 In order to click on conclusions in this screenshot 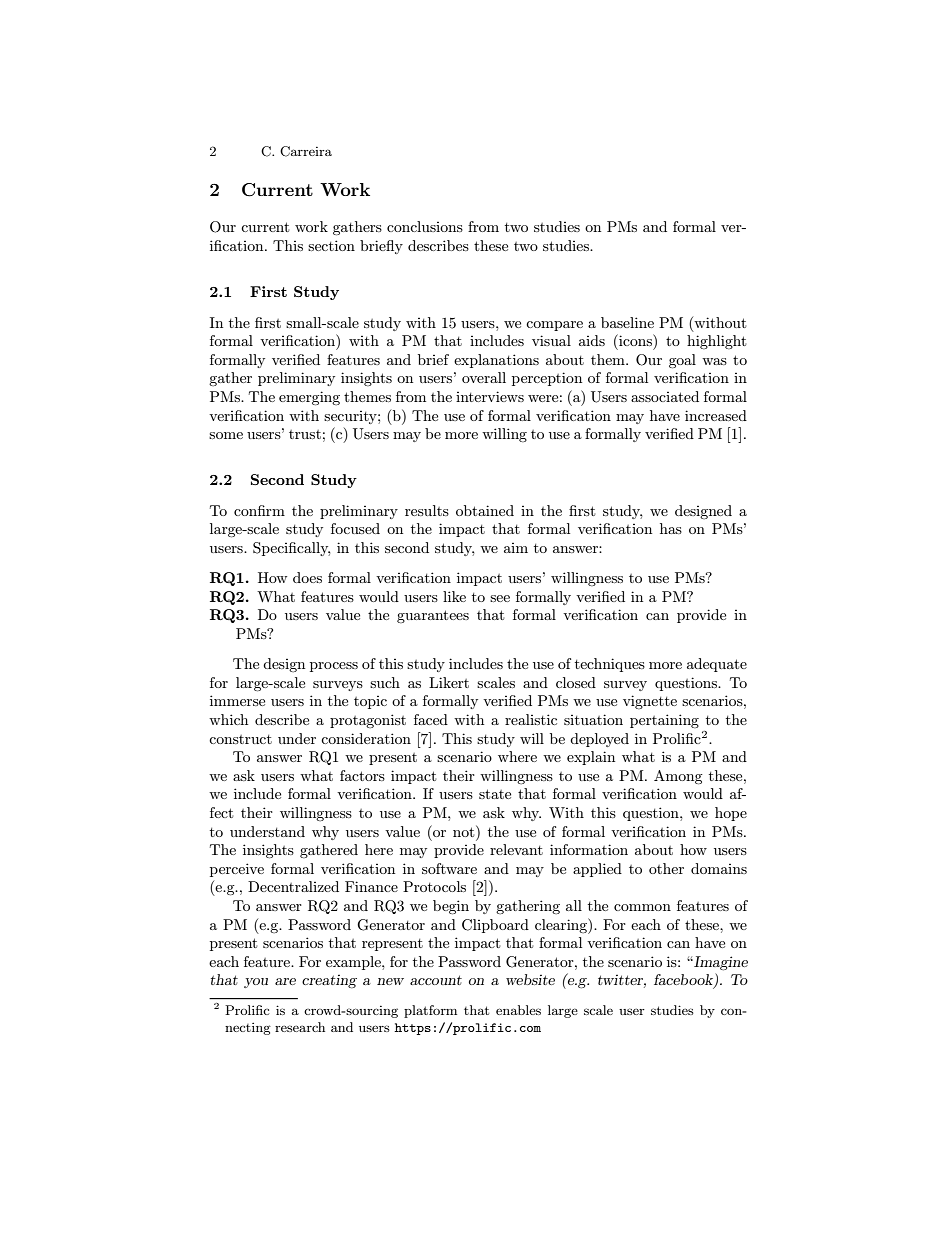, I will do `click(425, 226)`.
